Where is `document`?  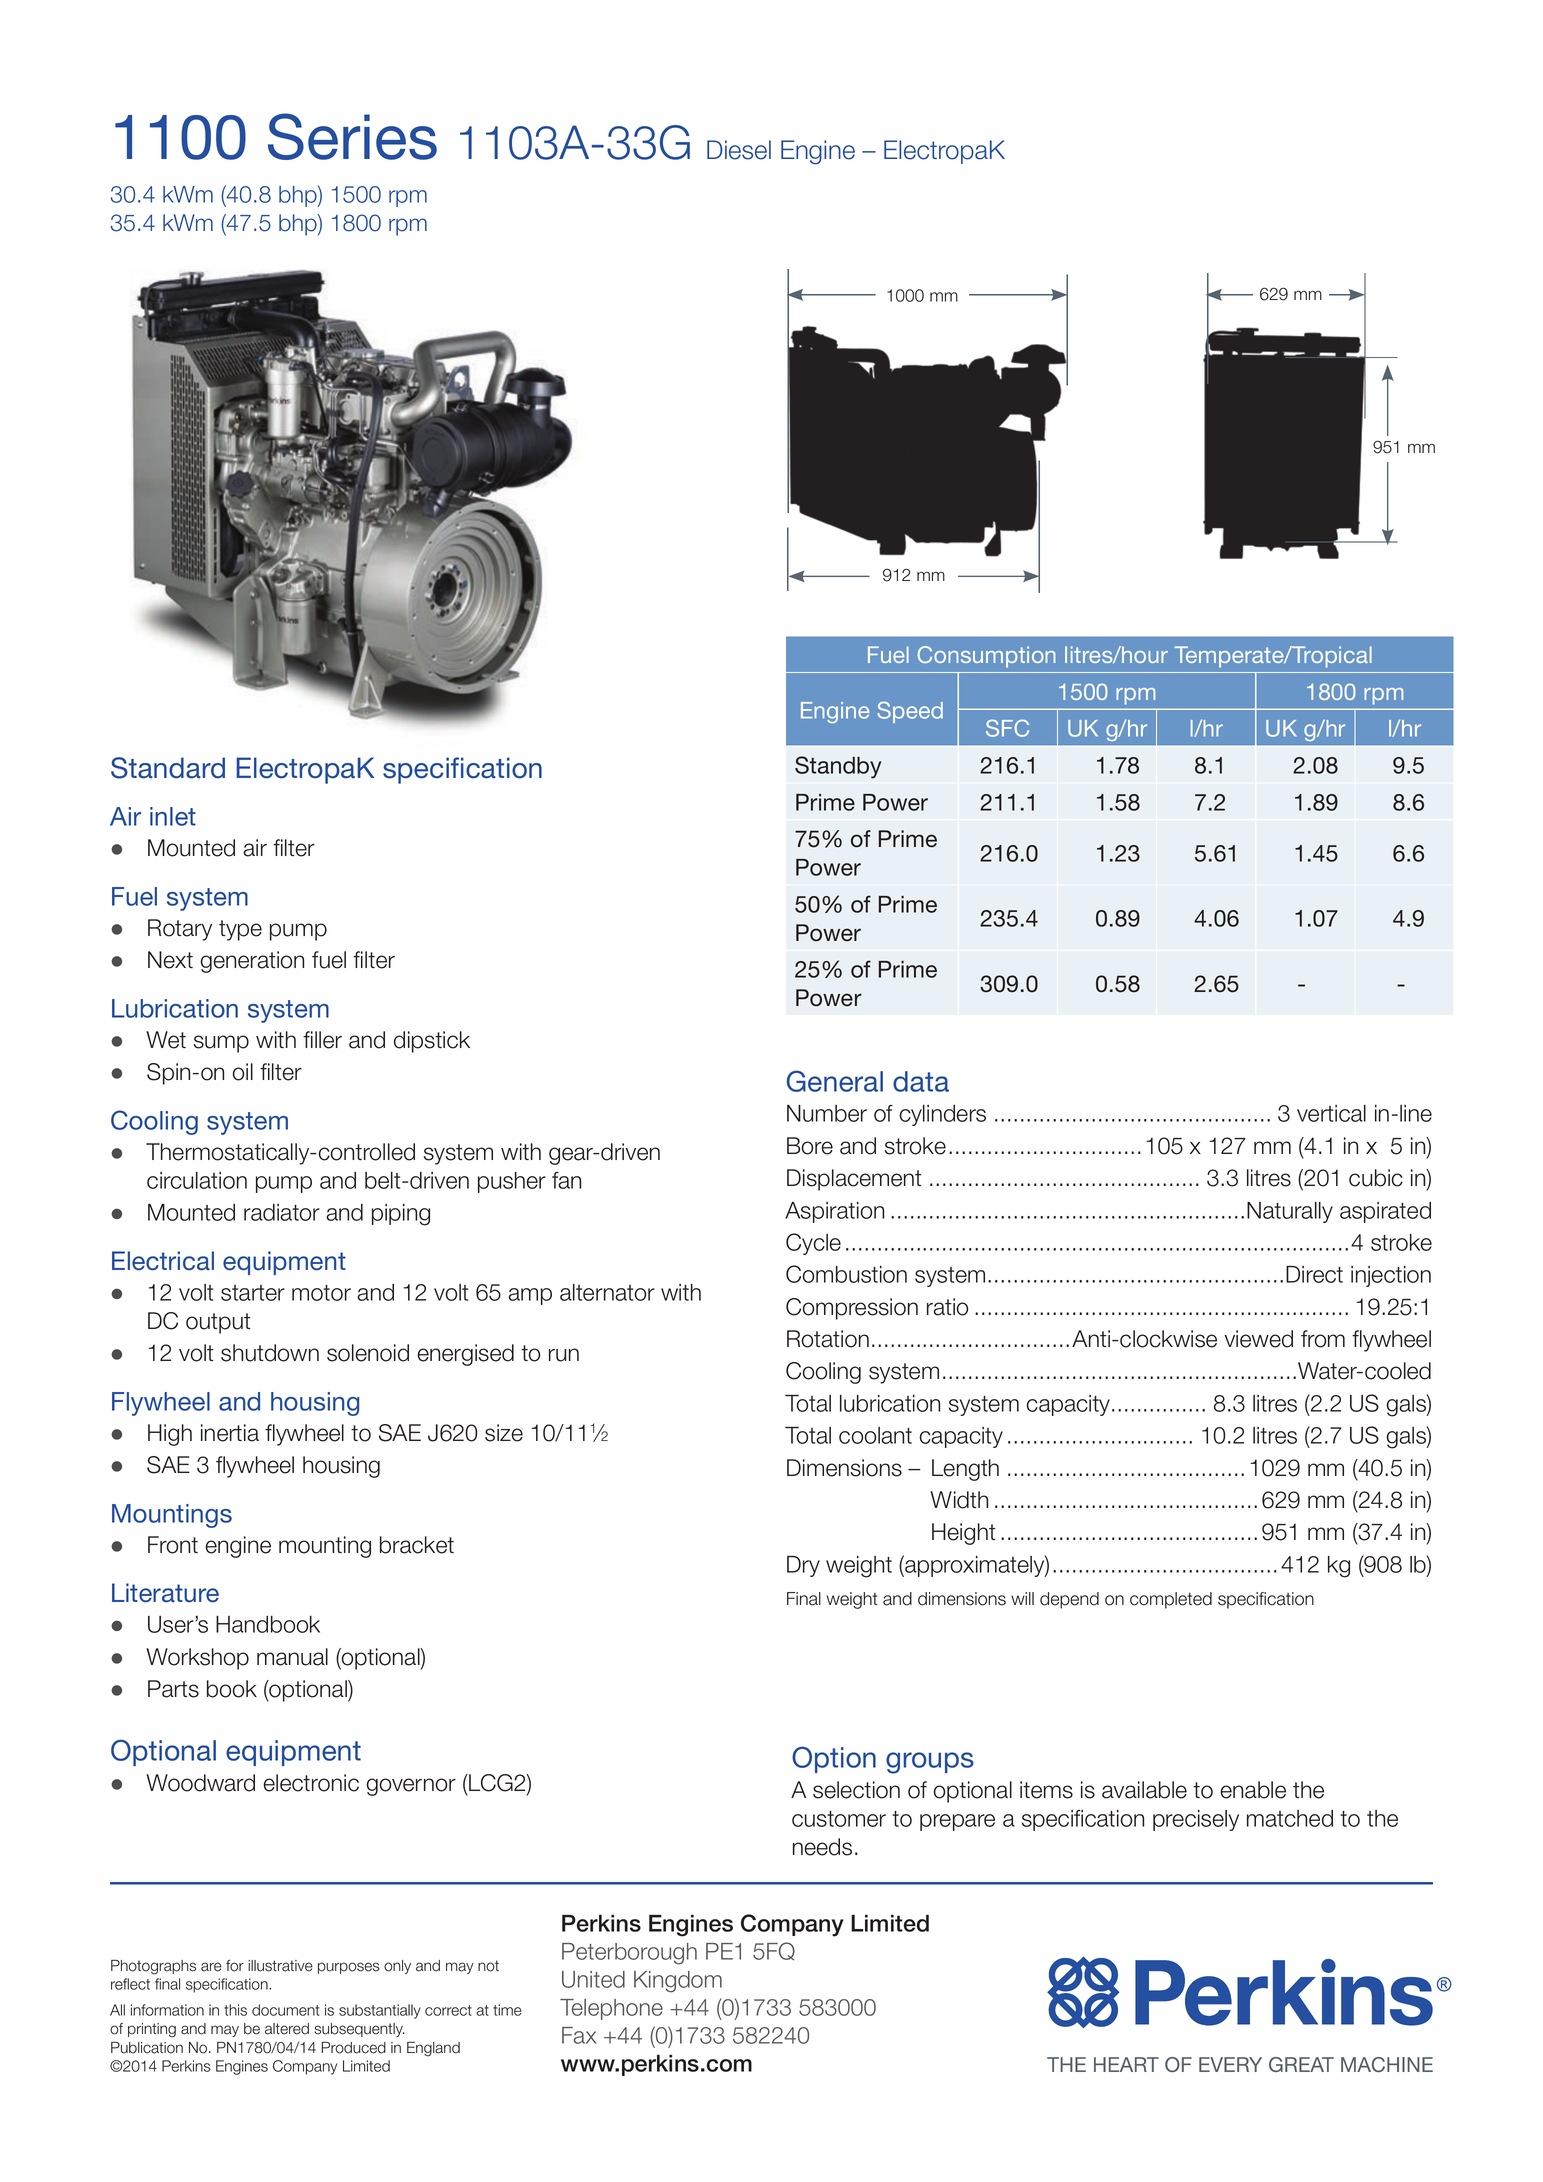 document is located at coordinates (286, 2010).
